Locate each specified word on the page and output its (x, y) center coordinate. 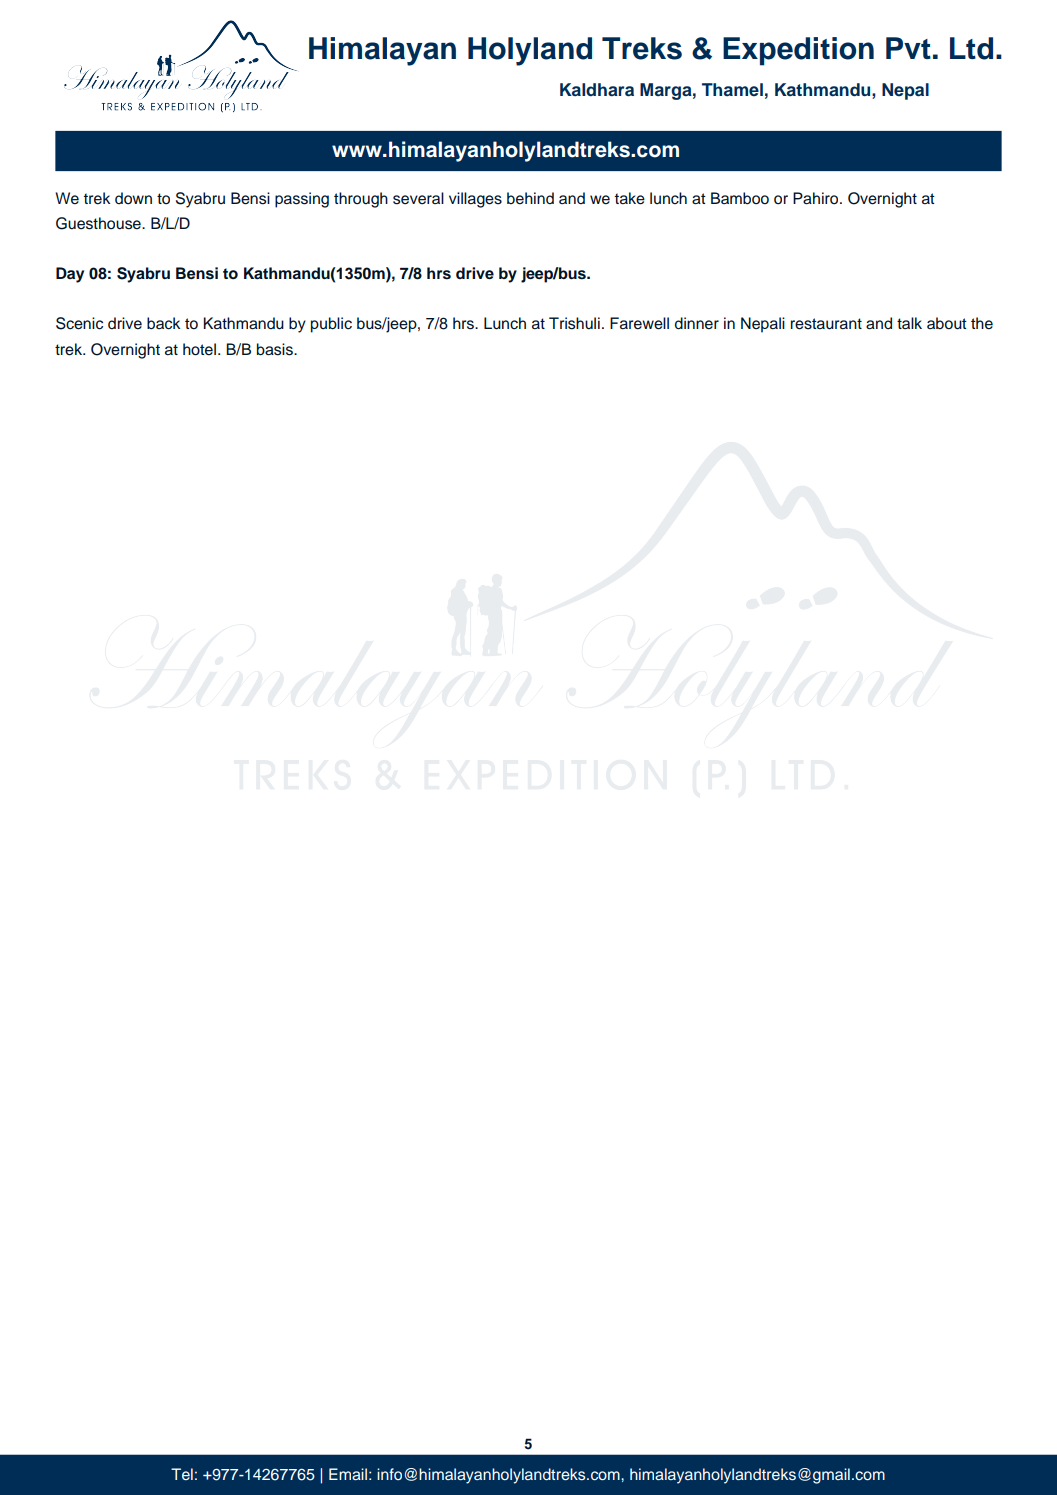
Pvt (908, 48)
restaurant (826, 324)
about (947, 323)
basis (276, 349)
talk (909, 323)
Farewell (639, 323)
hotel (199, 349)
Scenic (79, 323)
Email (348, 1474)
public (331, 325)
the (982, 323)
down (133, 198)
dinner (697, 323)
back (163, 323)
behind (530, 198)
